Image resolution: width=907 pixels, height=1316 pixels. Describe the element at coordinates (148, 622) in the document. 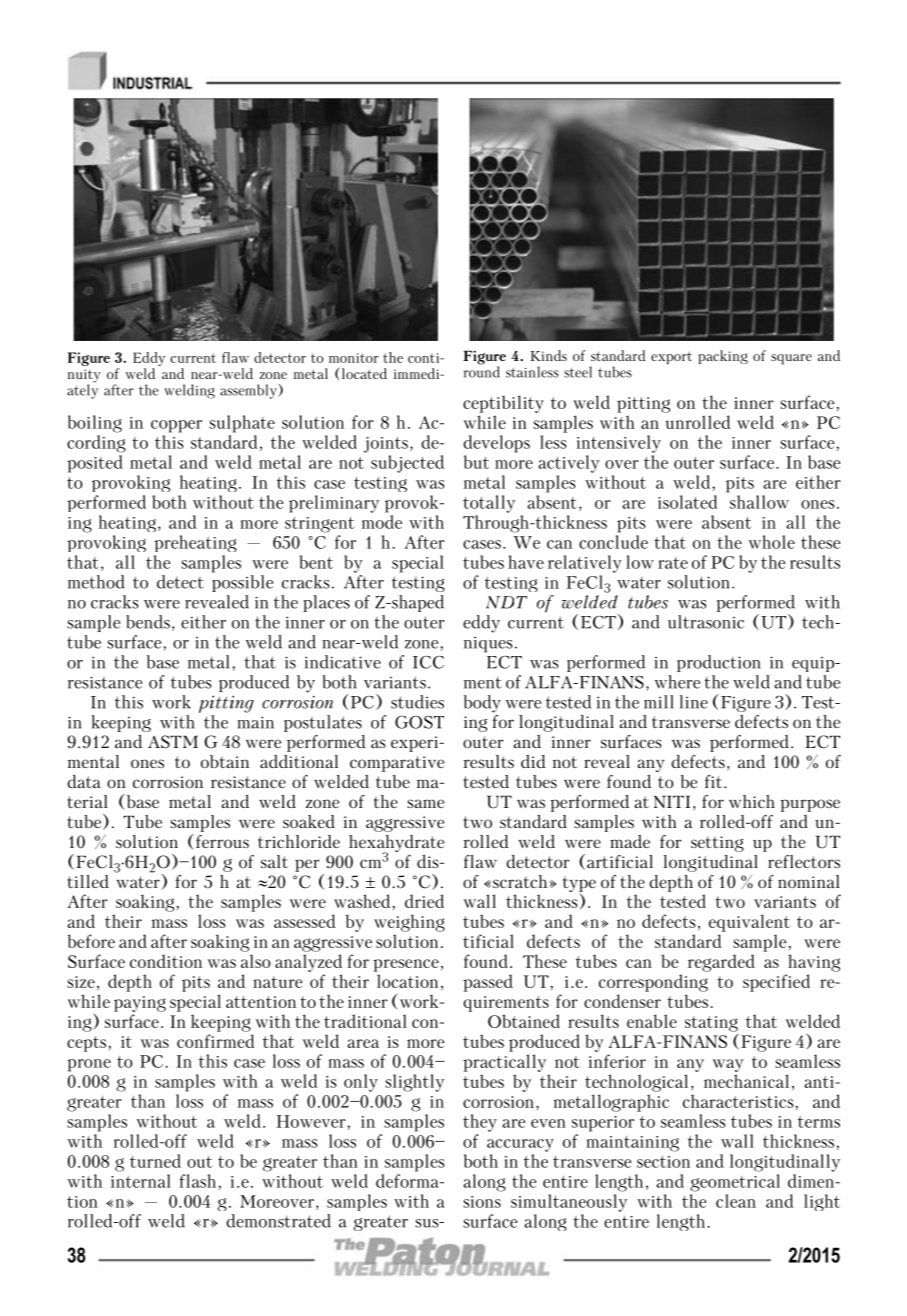

I see `bends` at that location.
